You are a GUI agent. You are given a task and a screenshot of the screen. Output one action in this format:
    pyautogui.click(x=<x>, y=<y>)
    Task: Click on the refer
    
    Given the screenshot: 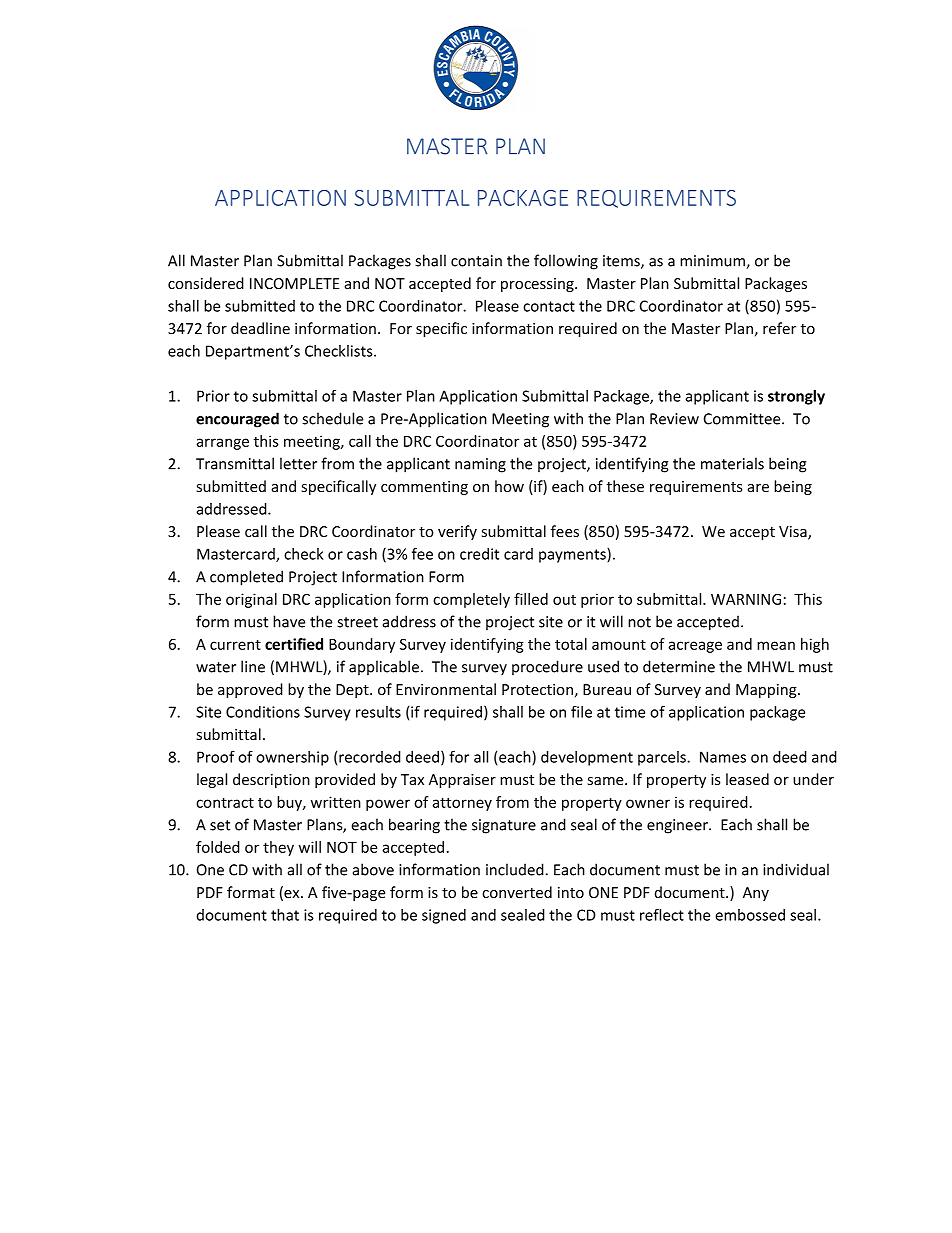 What is the action you would take?
    pyautogui.click(x=779, y=328)
